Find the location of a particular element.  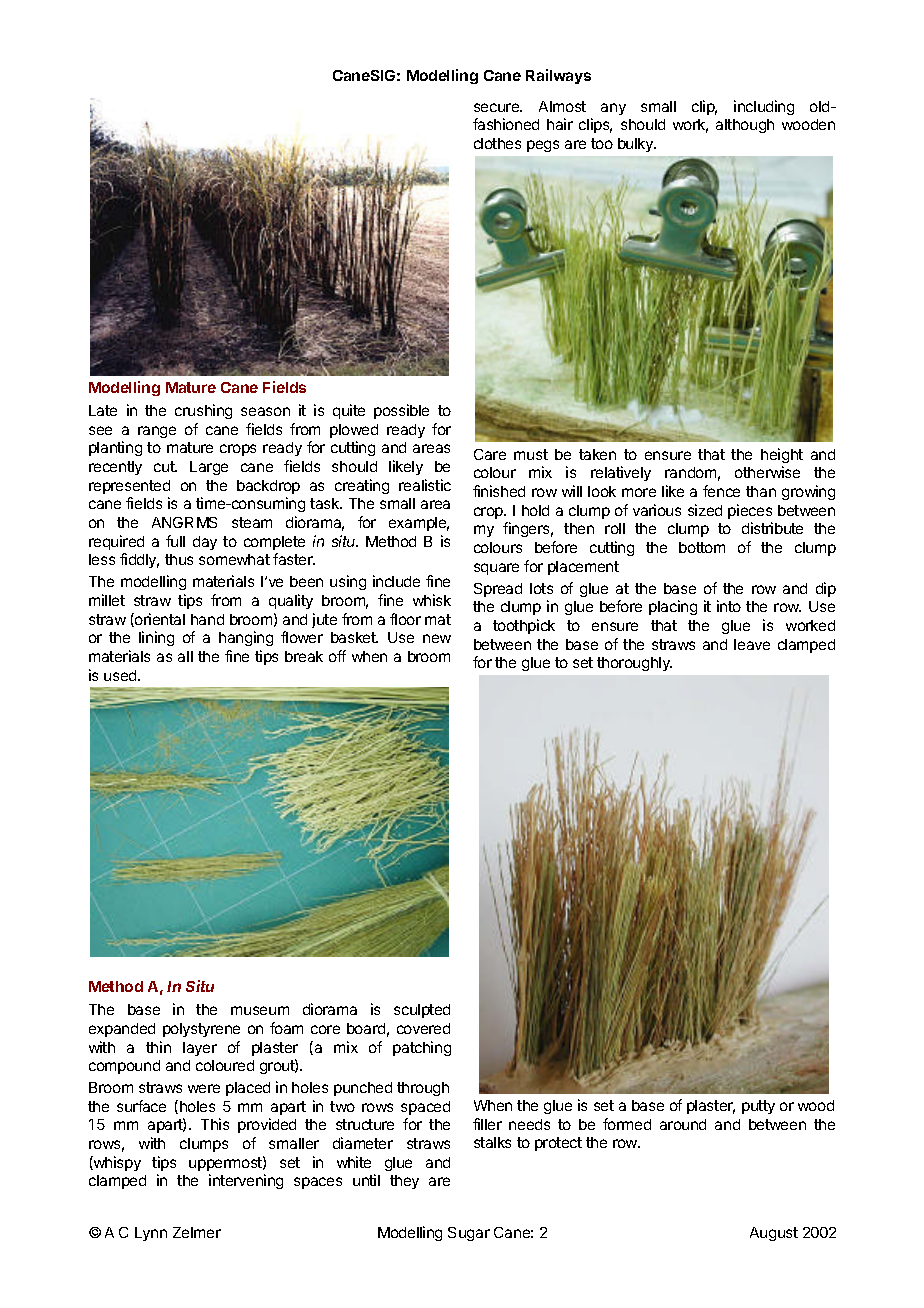

clothes is located at coordinates (497, 143).
